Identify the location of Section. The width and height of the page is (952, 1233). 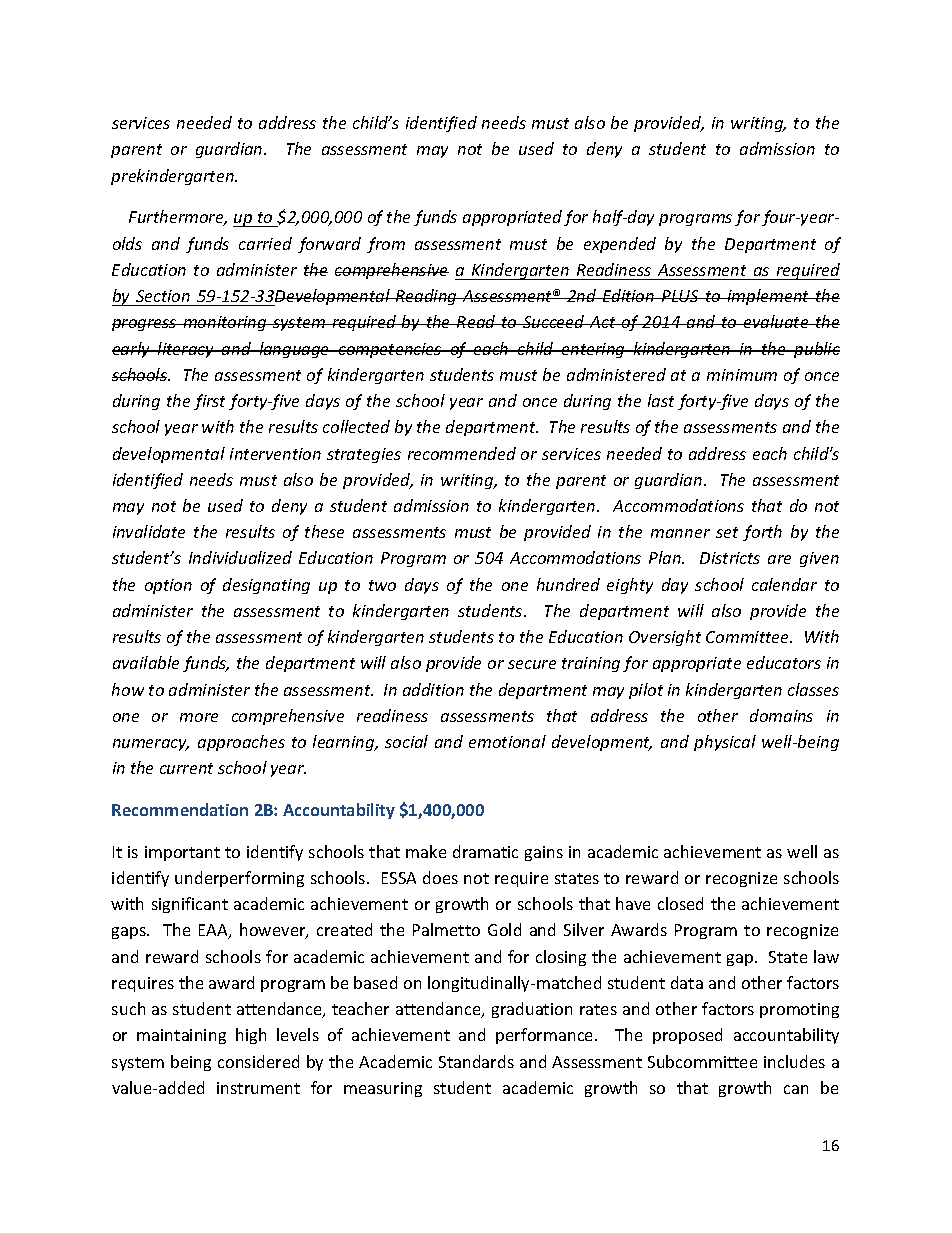
(163, 296).
